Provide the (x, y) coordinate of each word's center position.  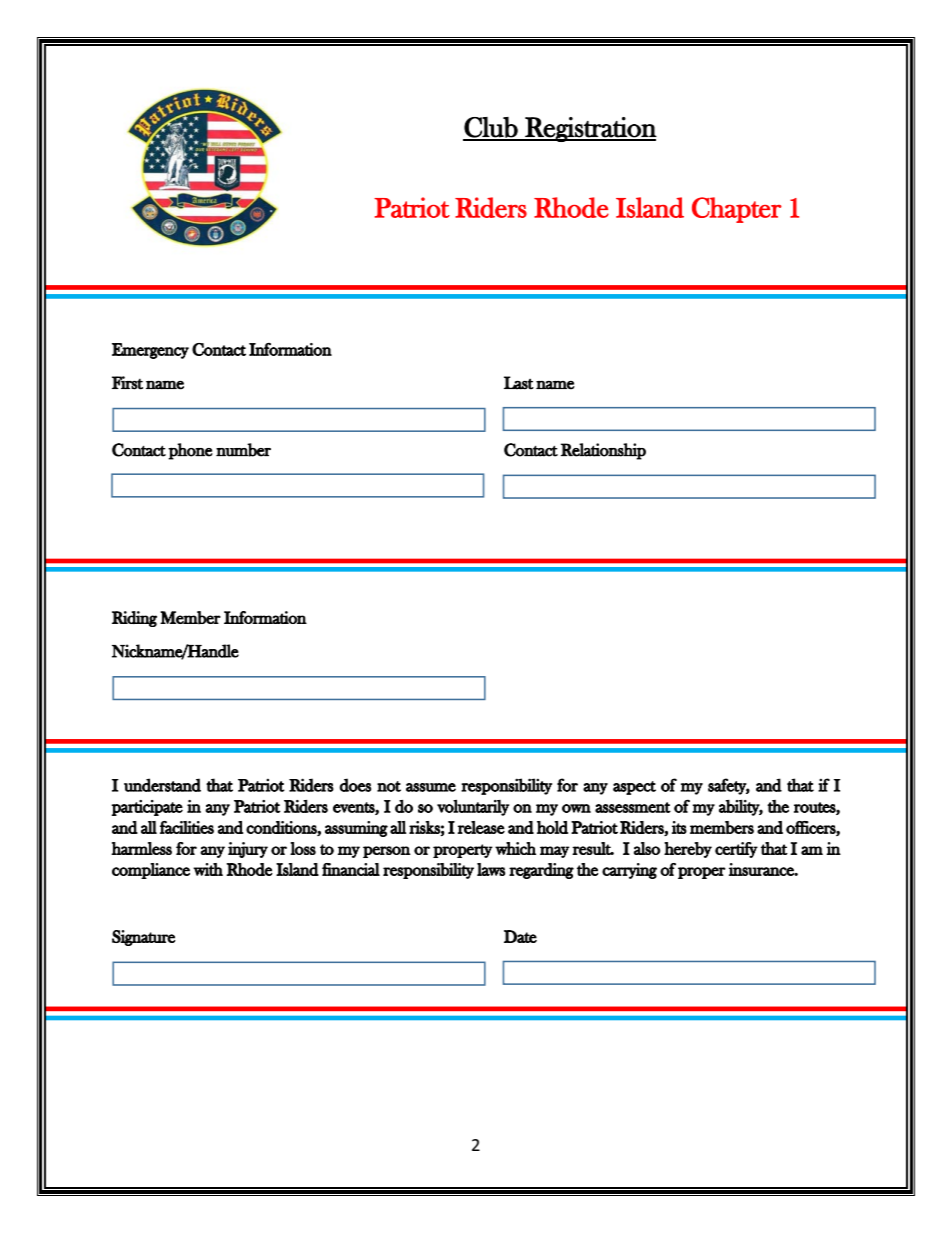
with (208, 869)
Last (519, 383)
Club (491, 128)
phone (190, 451)
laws (491, 869)
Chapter (737, 210)
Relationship (603, 451)
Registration (590, 129)
